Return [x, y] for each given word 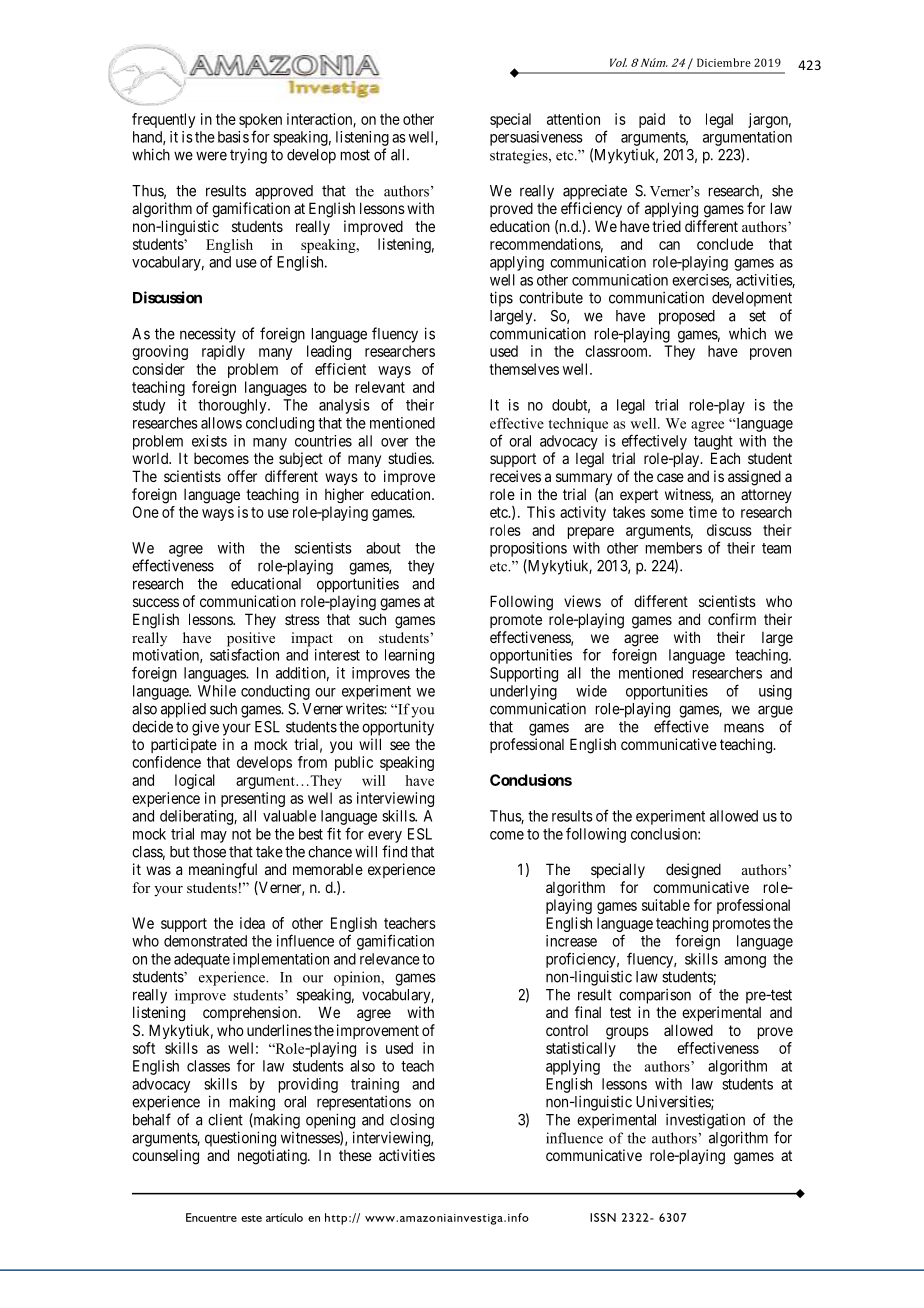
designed [693, 871]
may [214, 837]
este [251, 1218]
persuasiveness [536, 138]
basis [233, 137]
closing [412, 1121]
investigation [705, 1121]
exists [209, 441]
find [394, 851]
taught [713, 442]
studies [410, 458]
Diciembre [724, 62]
